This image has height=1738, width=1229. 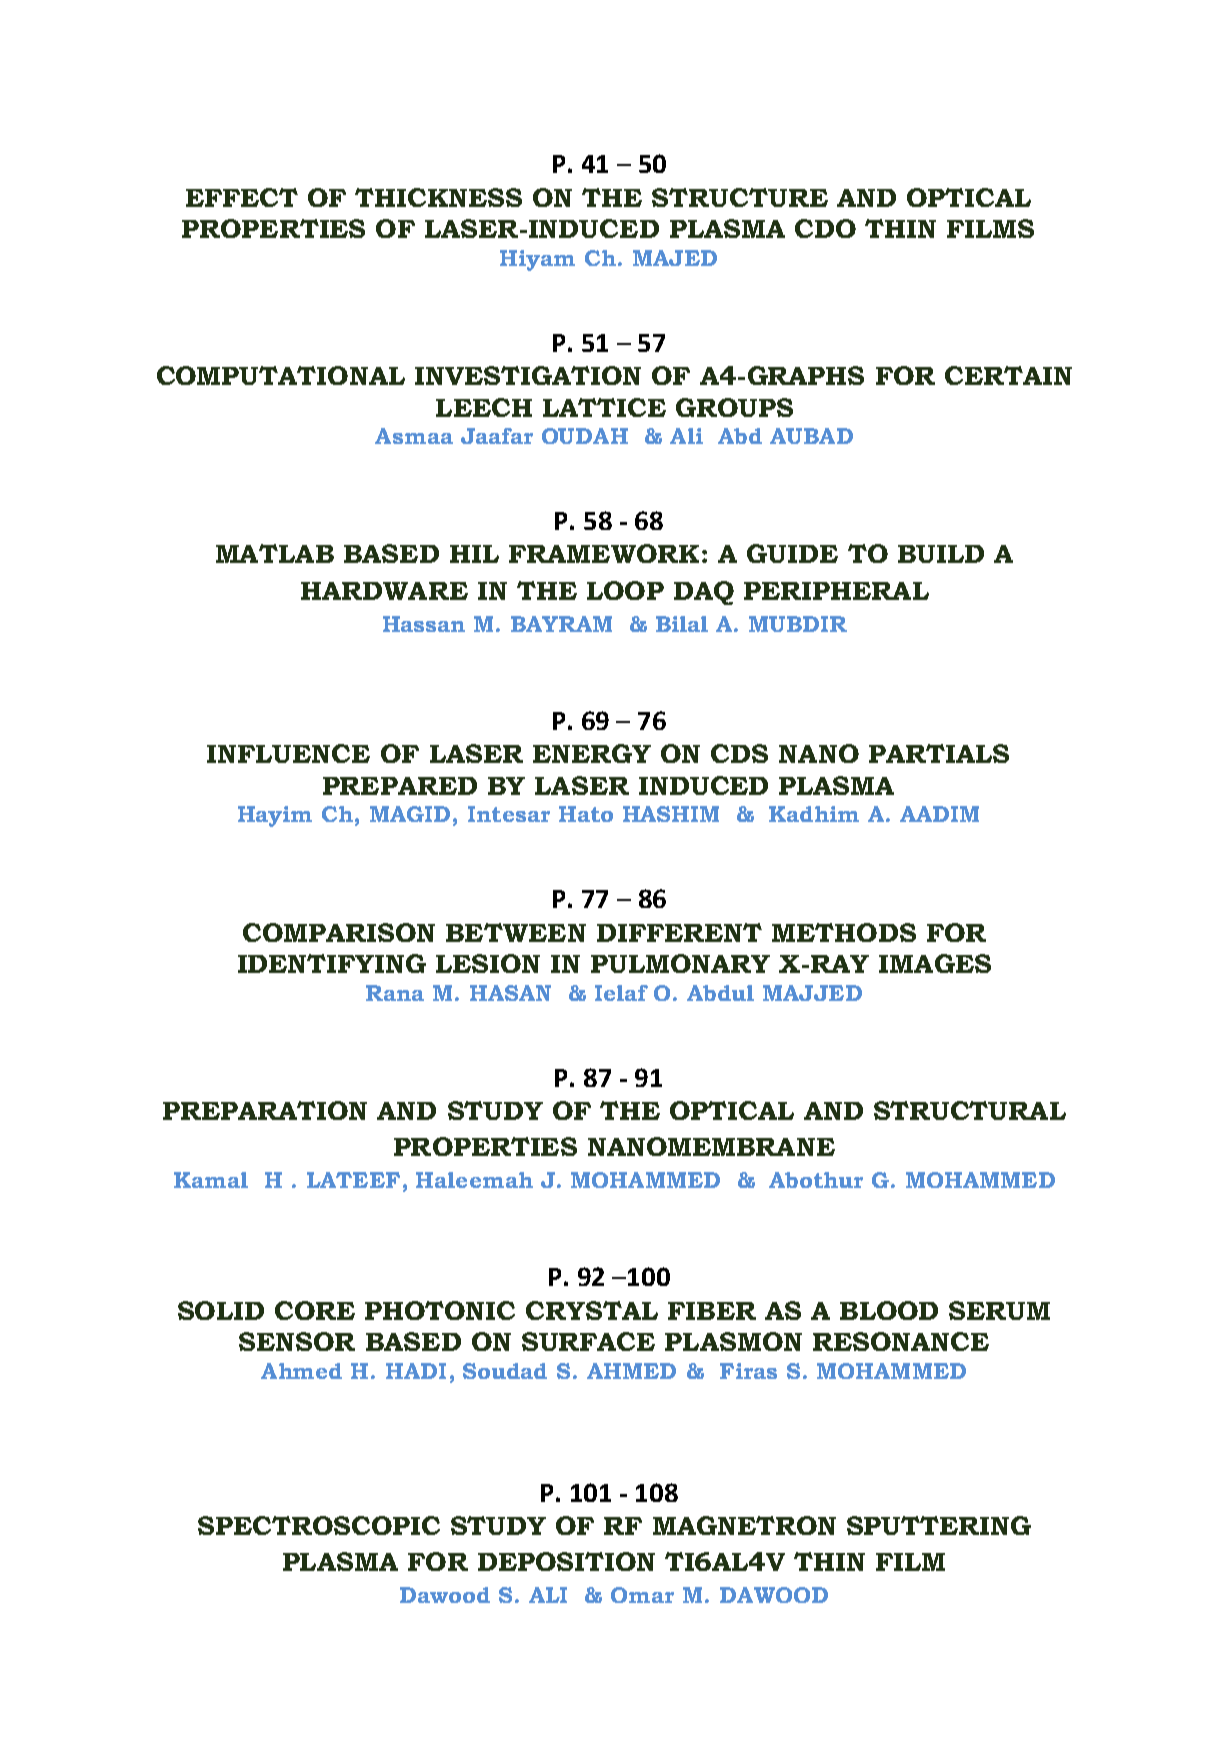 What do you see at coordinates (319, 1525) in the image?
I see `SPECTROSCOPIC` at bounding box center [319, 1525].
